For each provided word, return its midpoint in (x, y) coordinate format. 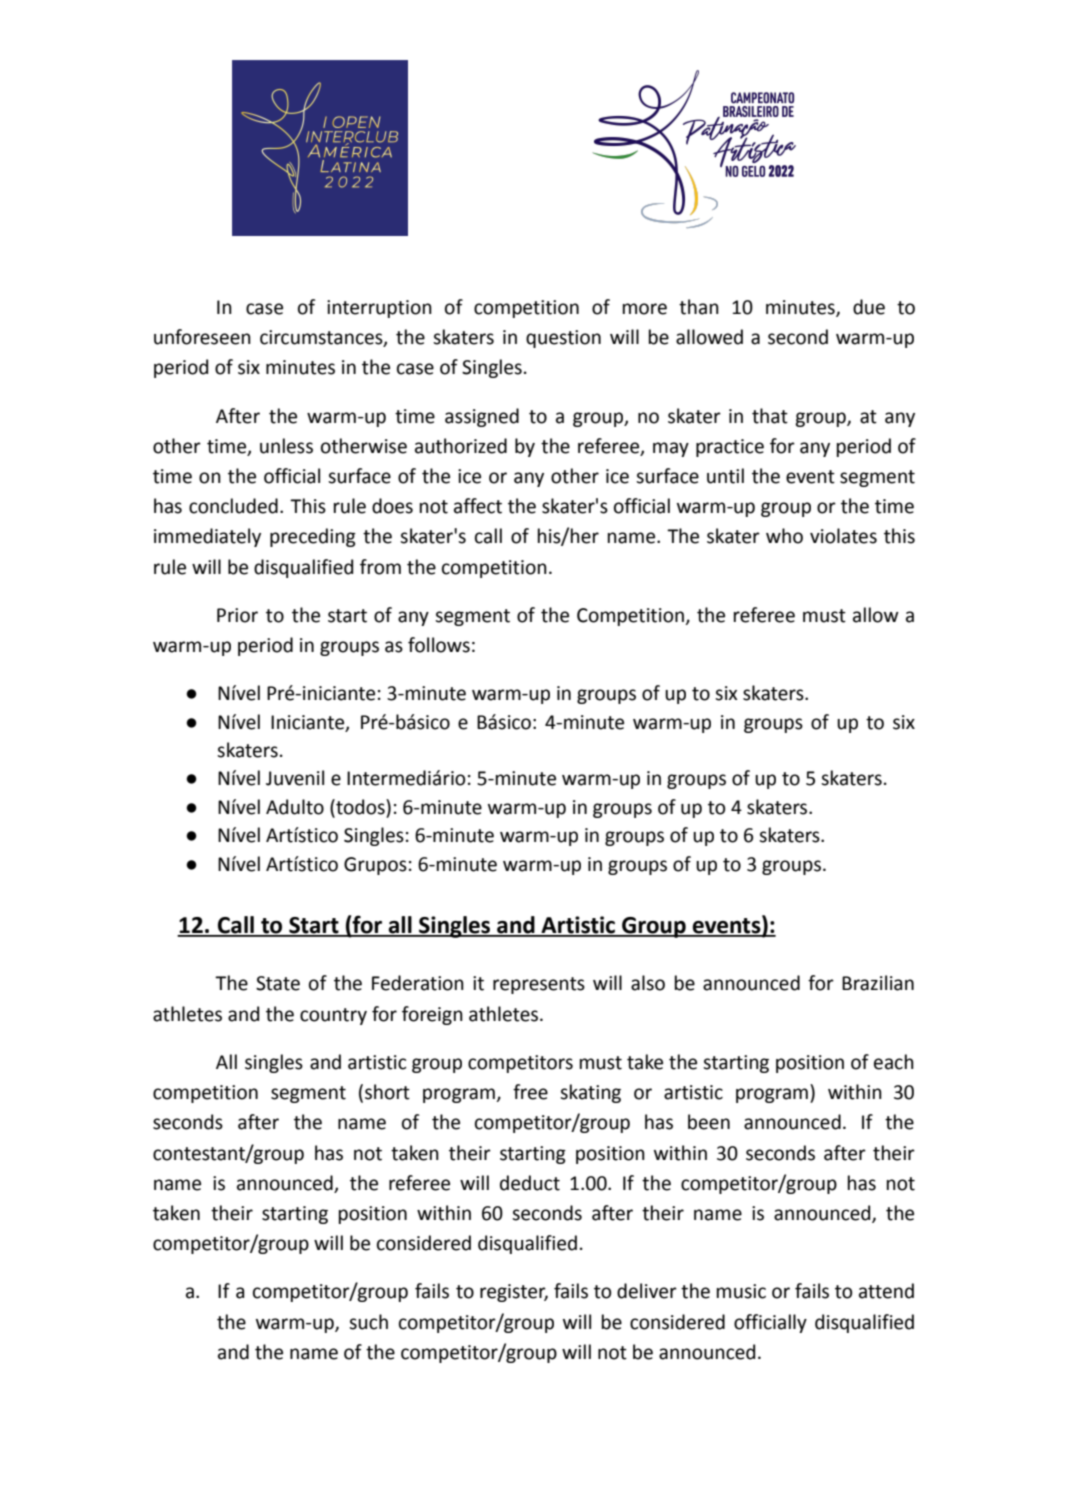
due (869, 307)
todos (360, 807)
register (514, 1293)
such (368, 1322)
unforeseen (202, 337)
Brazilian (878, 983)
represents (539, 985)
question (563, 339)
